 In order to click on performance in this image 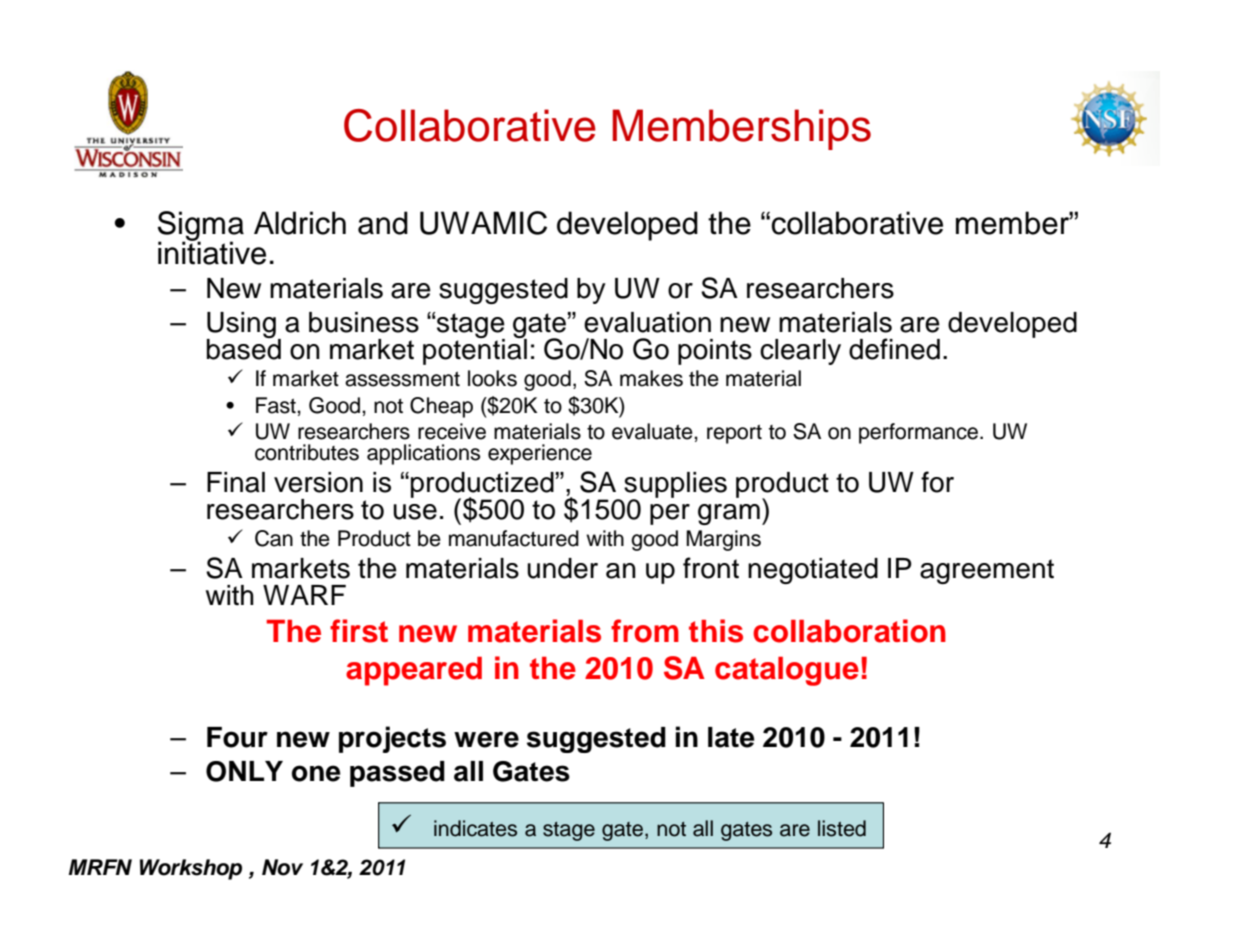, I will do `click(920, 433)`.
